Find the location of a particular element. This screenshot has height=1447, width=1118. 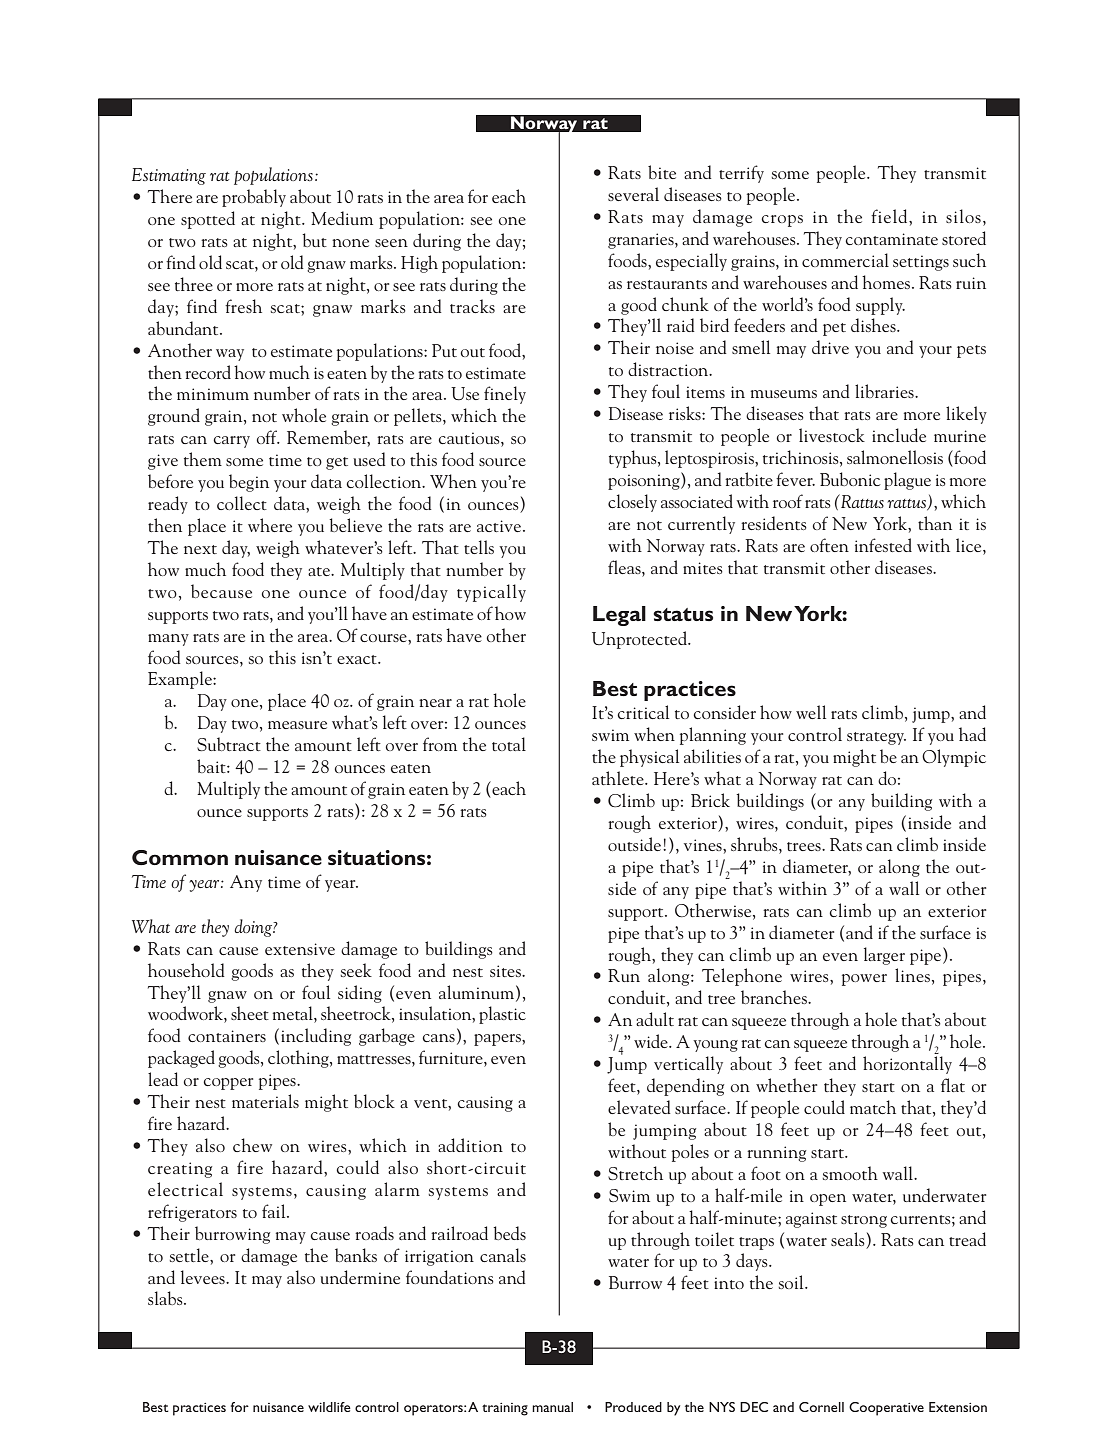

field is located at coordinates (890, 216).
